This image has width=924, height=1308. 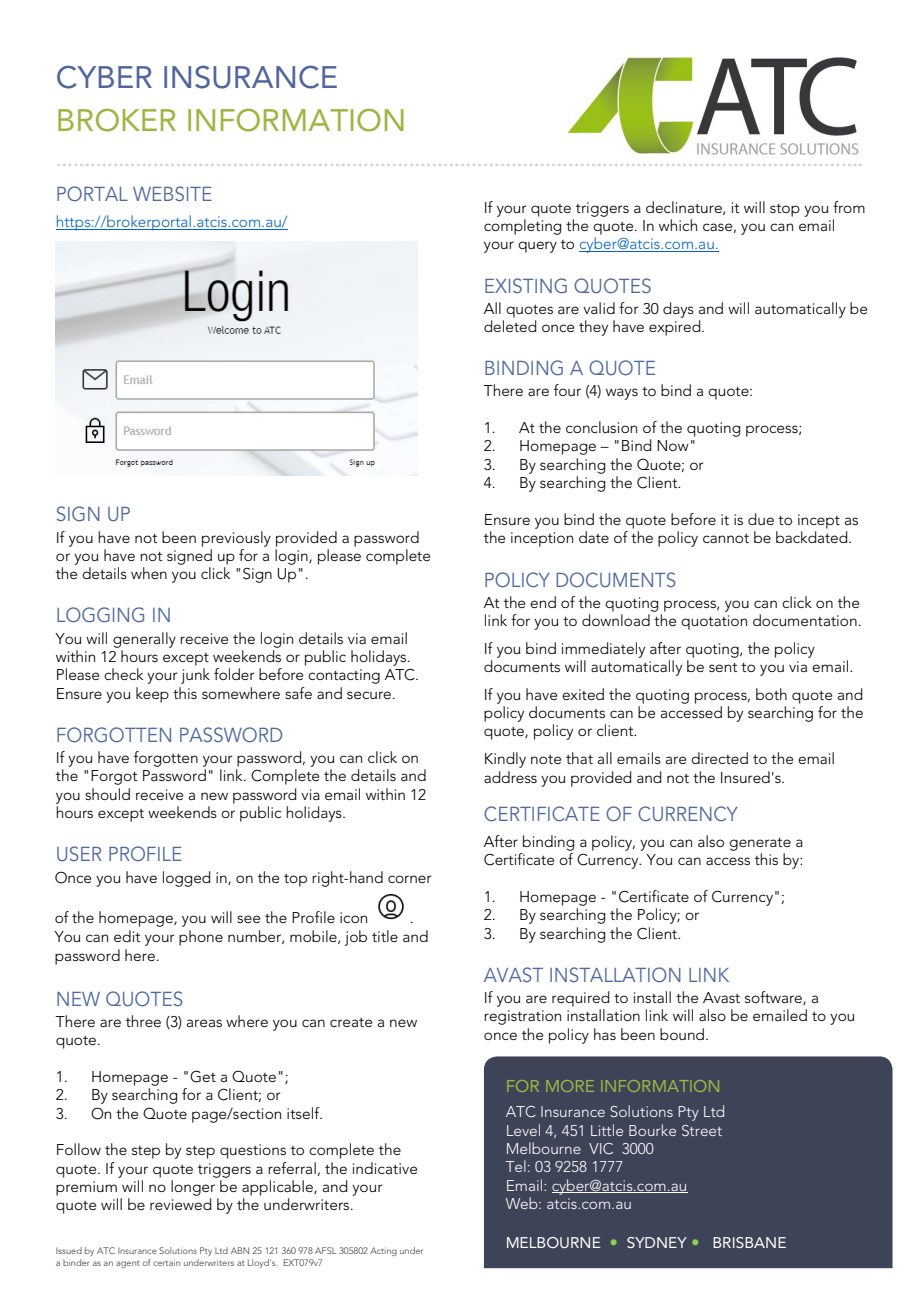 What do you see at coordinates (522, 1017) in the image?
I see `registration` at bounding box center [522, 1017].
